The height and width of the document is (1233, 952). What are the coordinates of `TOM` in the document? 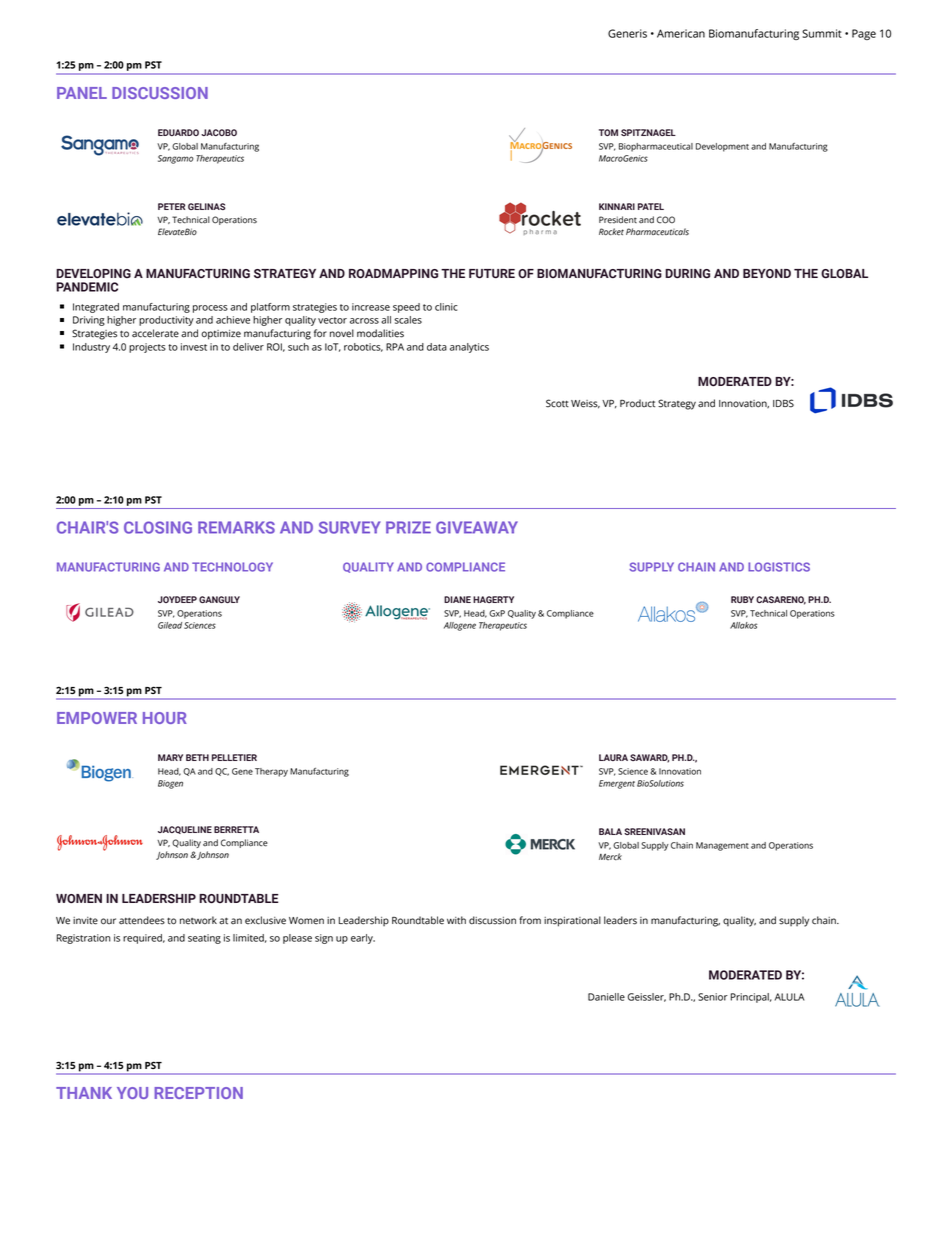 It's located at (608, 132).
